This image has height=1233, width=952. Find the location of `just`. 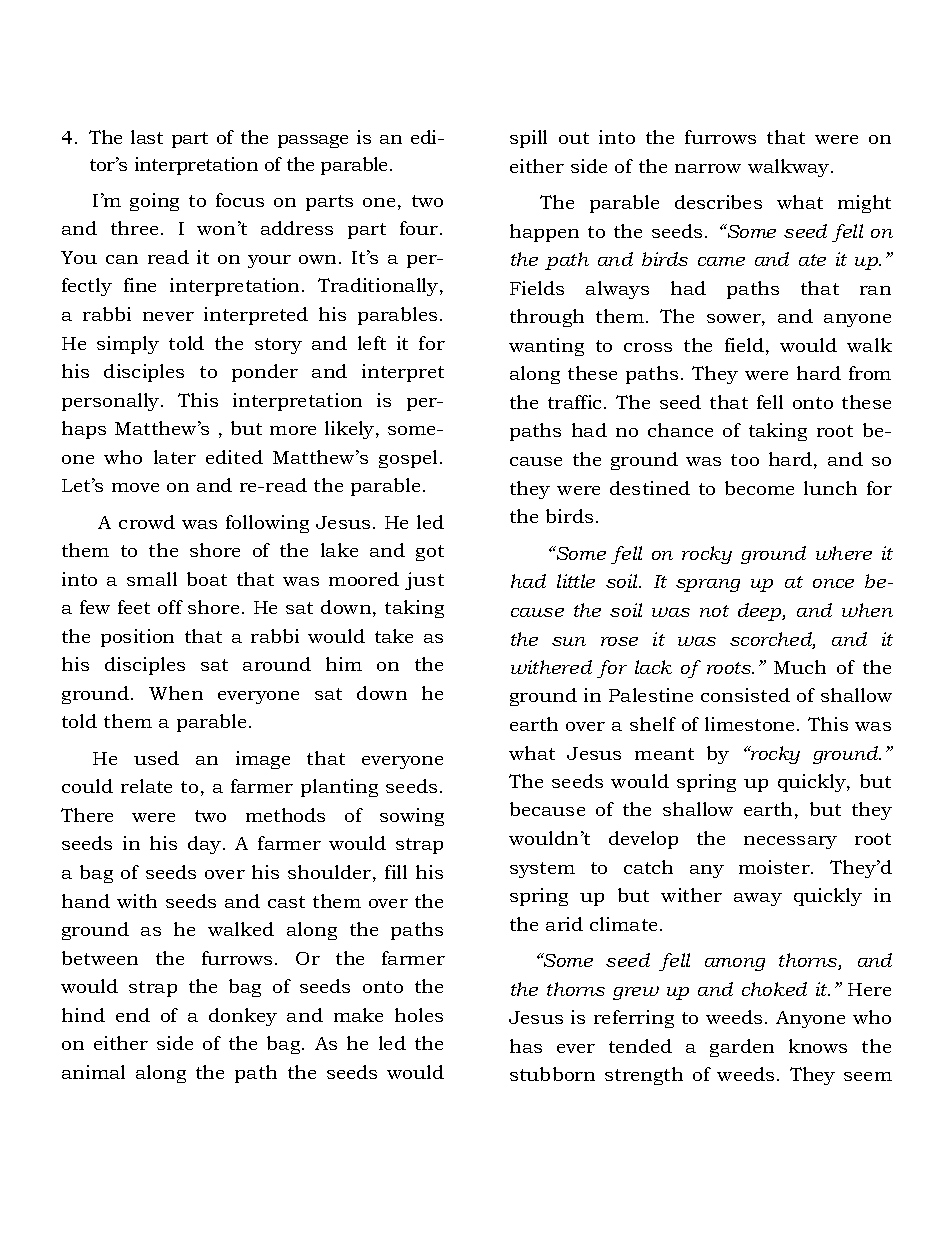

just is located at coordinates (424, 581).
